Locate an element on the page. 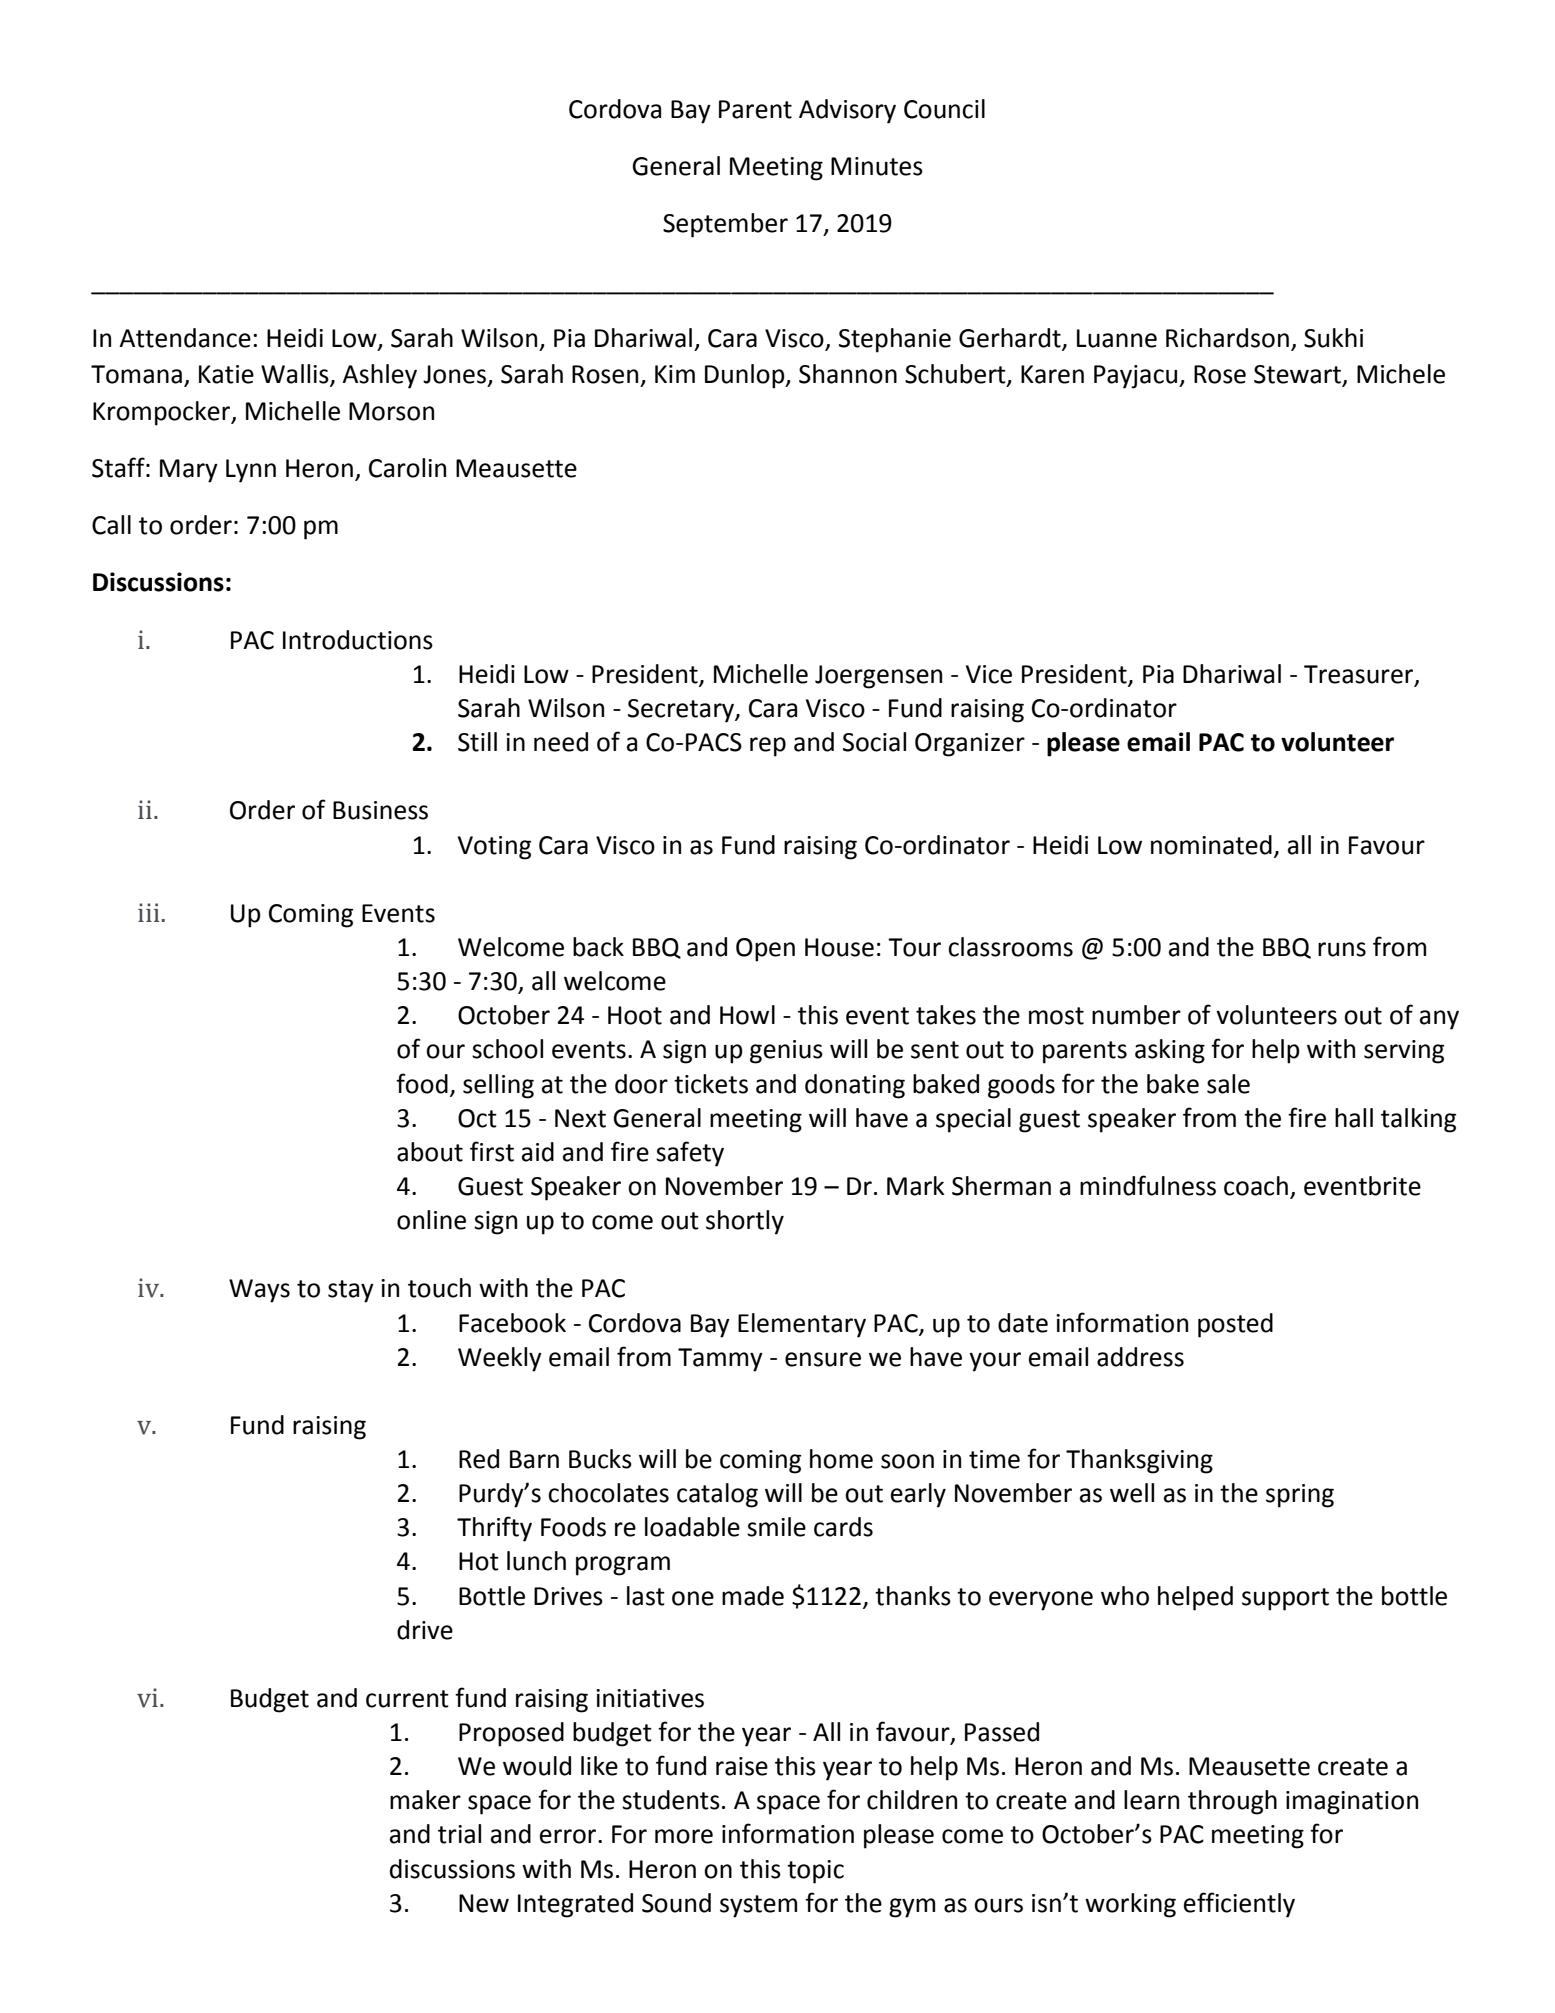 The height and width of the document is (2013, 1555). Introductions is located at coordinates (358, 640).
